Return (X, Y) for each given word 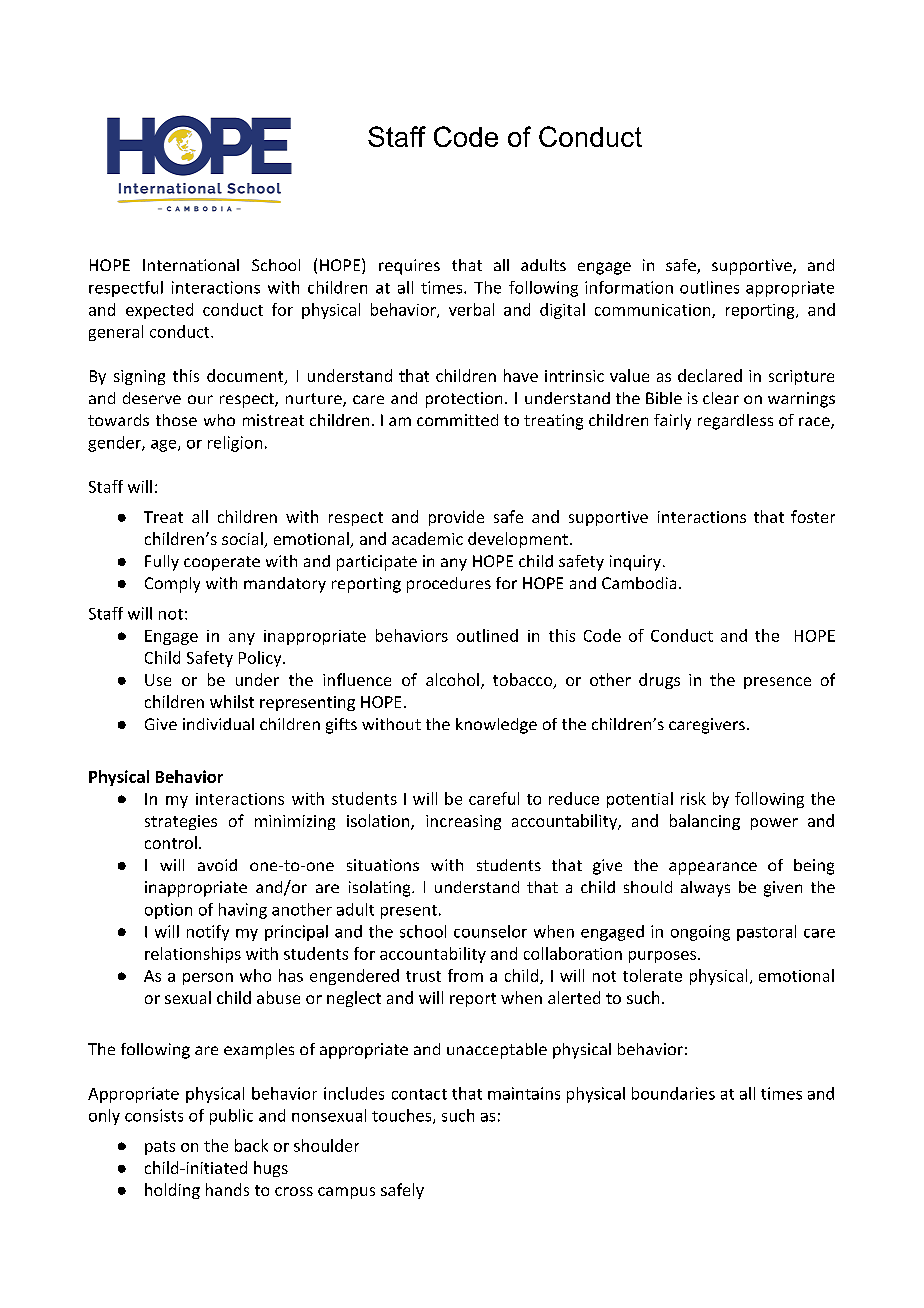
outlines (709, 287)
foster (813, 516)
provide (456, 518)
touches (403, 1116)
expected (159, 311)
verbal (471, 309)
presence (777, 683)
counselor (490, 931)
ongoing (700, 933)
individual (218, 724)
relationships (193, 955)
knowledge (496, 726)
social (243, 540)
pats (160, 1148)
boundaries (673, 1093)
